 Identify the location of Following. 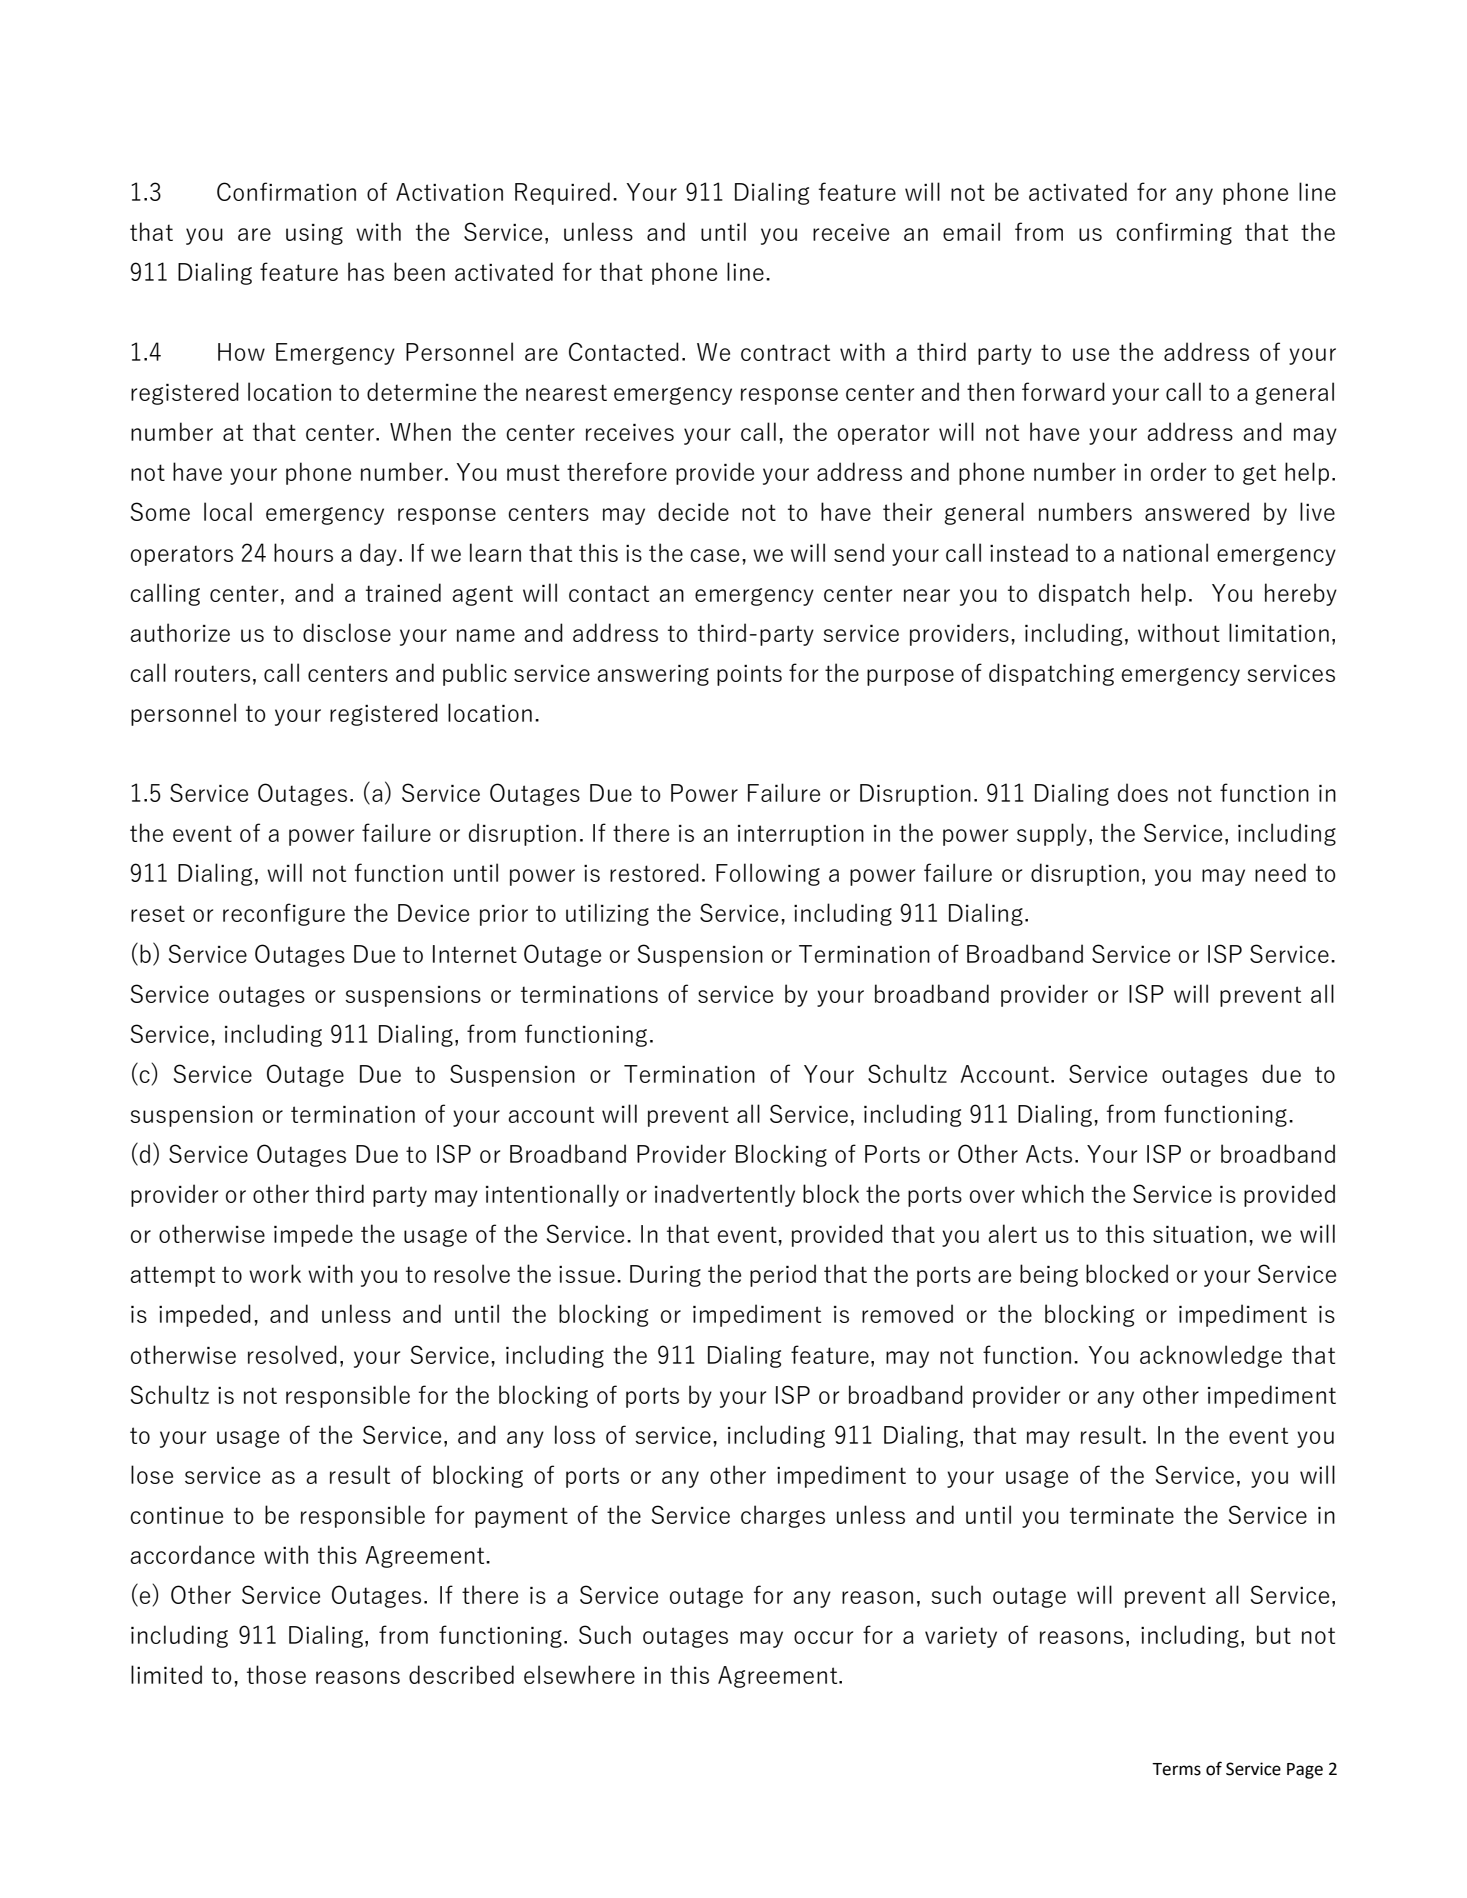
(768, 874).
